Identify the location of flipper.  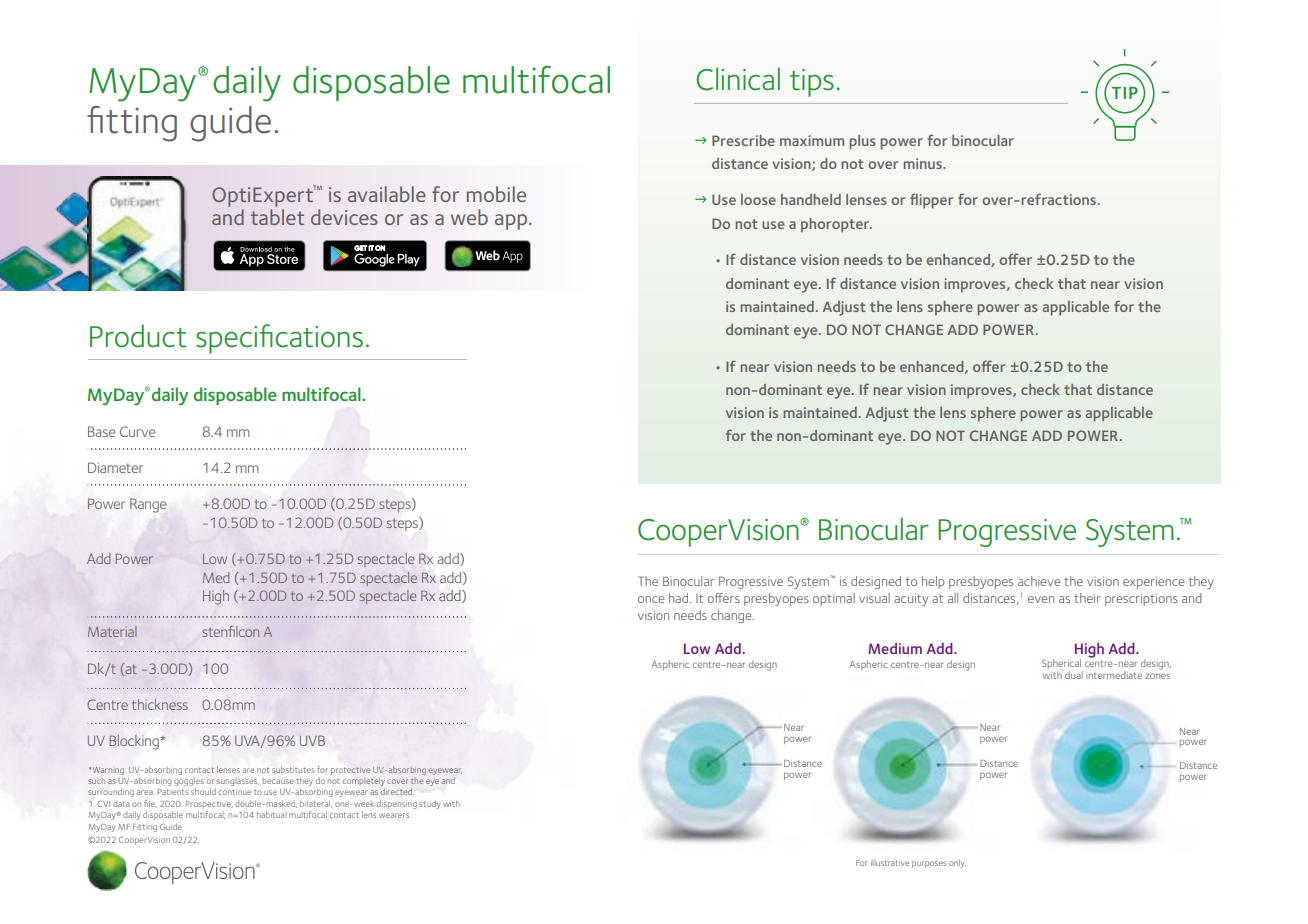
(931, 201).
